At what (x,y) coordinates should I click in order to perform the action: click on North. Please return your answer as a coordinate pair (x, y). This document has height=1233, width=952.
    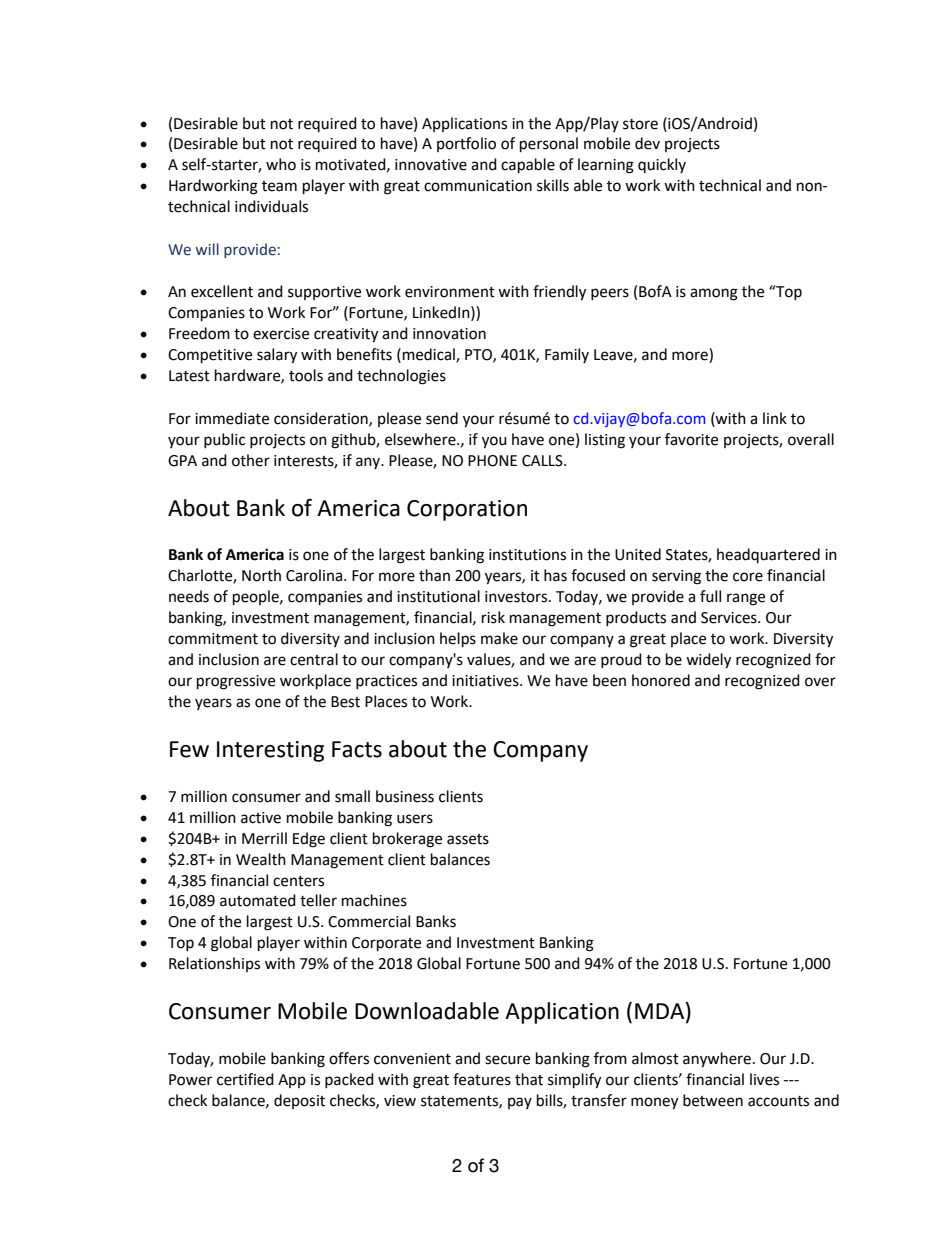
    Looking at the image, I should click on (261, 575).
